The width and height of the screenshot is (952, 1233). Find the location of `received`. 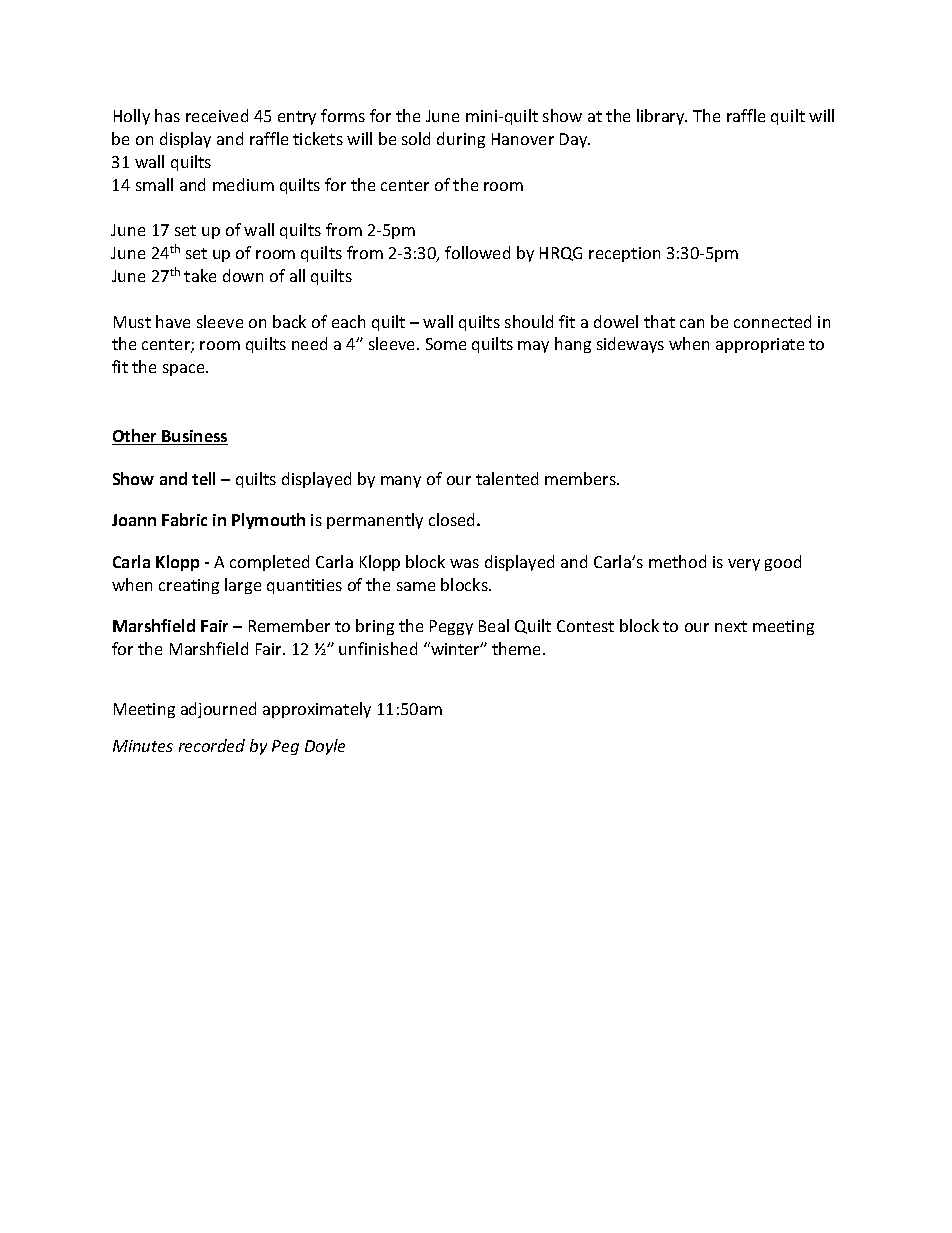

received is located at coordinates (217, 115).
